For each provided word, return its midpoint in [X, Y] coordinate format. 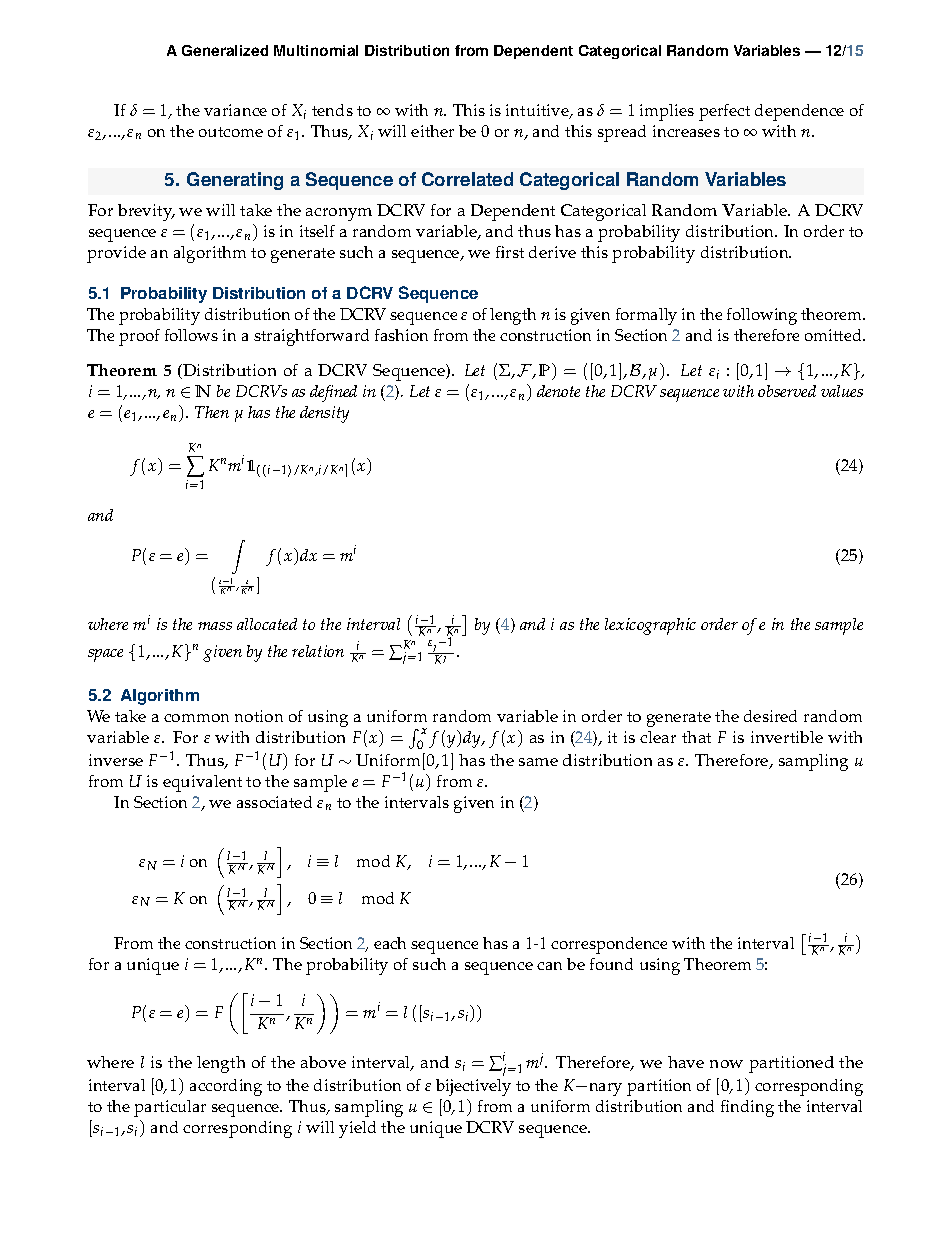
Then [212, 412]
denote [558, 391]
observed [787, 391]
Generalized [225, 50]
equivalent [202, 783]
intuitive [538, 111]
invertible [787, 737]
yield [357, 1129]
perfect [724, 112]
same [538, 762]
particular [170, 1108]
